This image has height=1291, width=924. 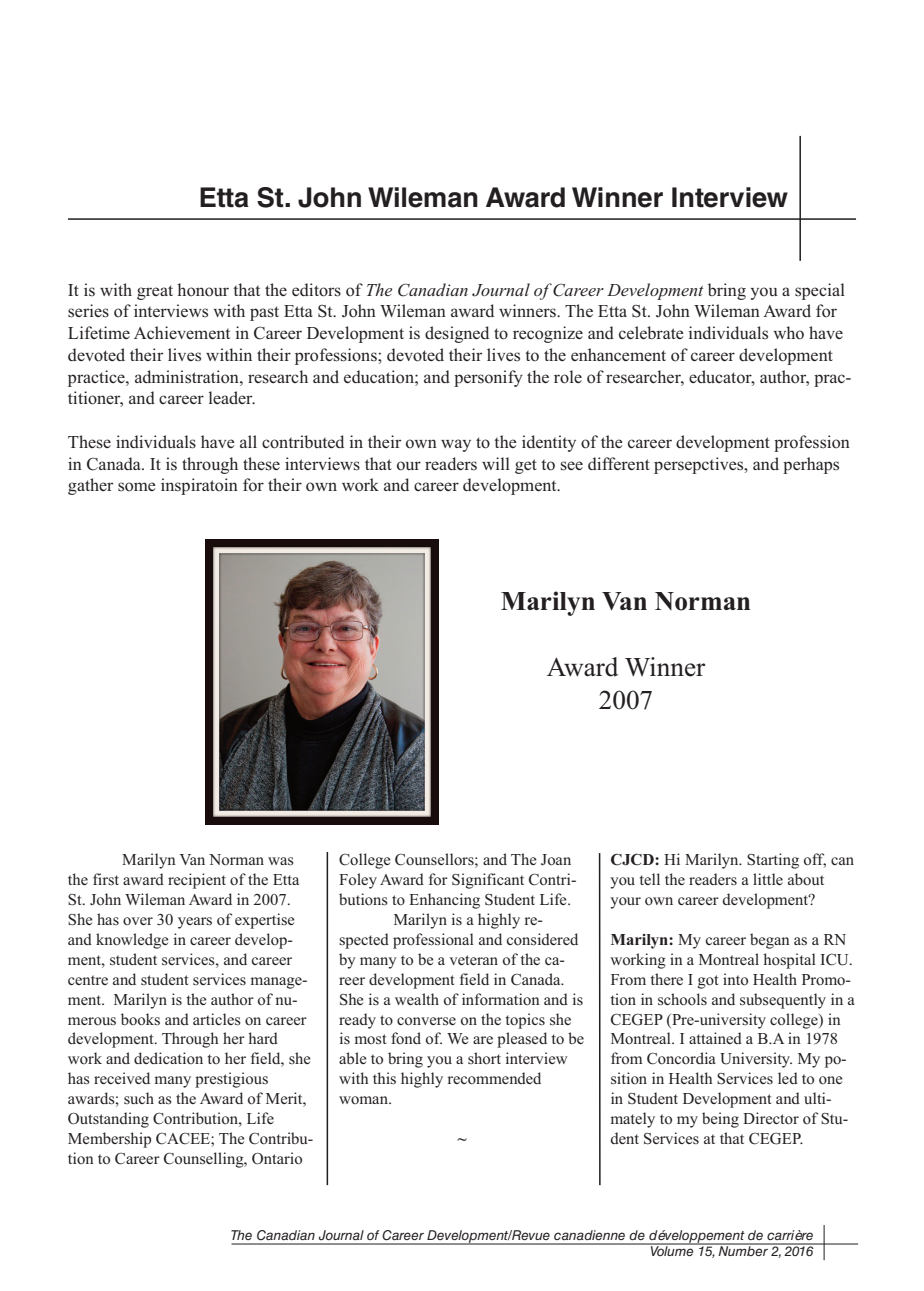 I want to click on recommended, so click(x=494, y=1078).
